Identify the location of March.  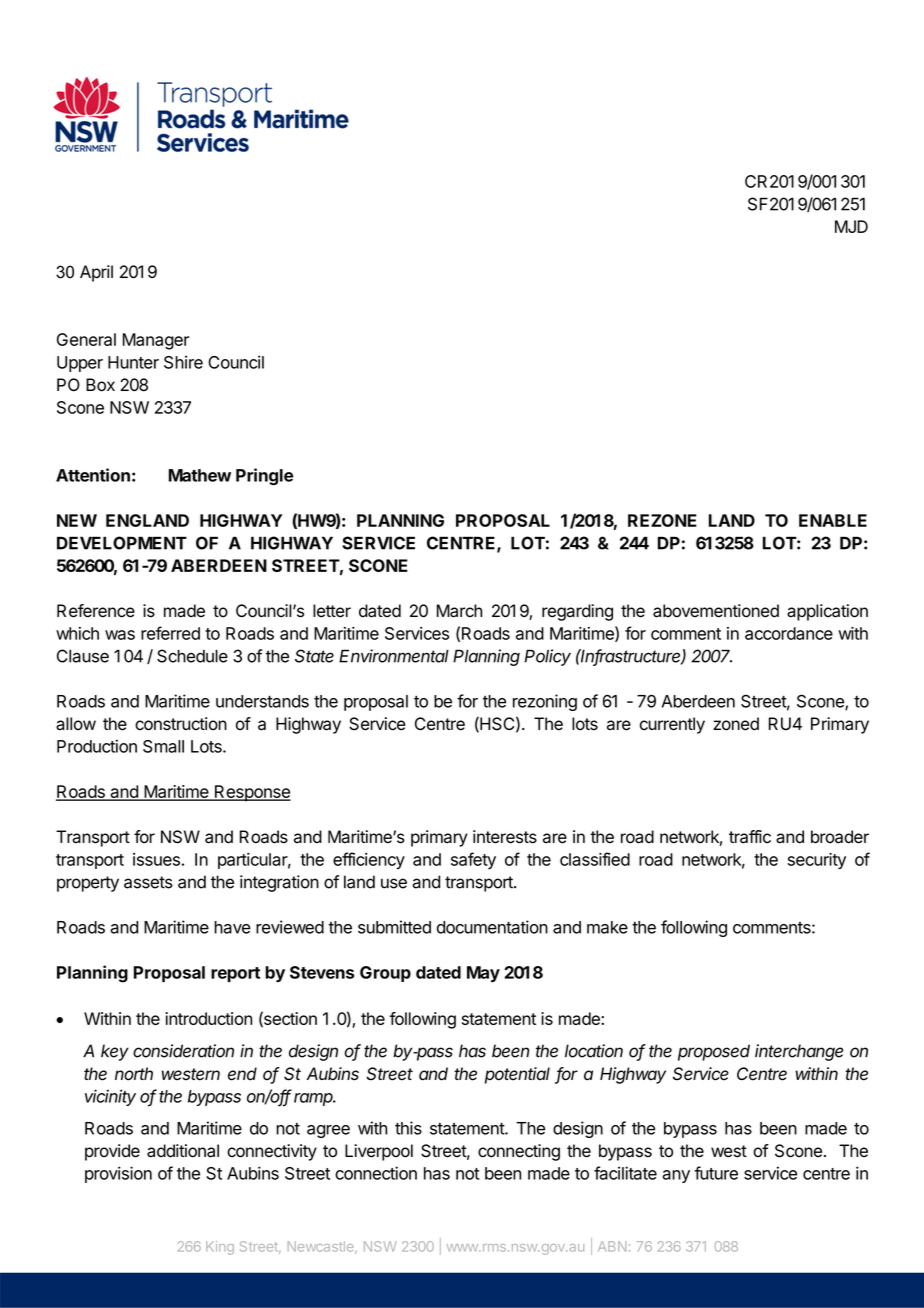
(459, 611).
